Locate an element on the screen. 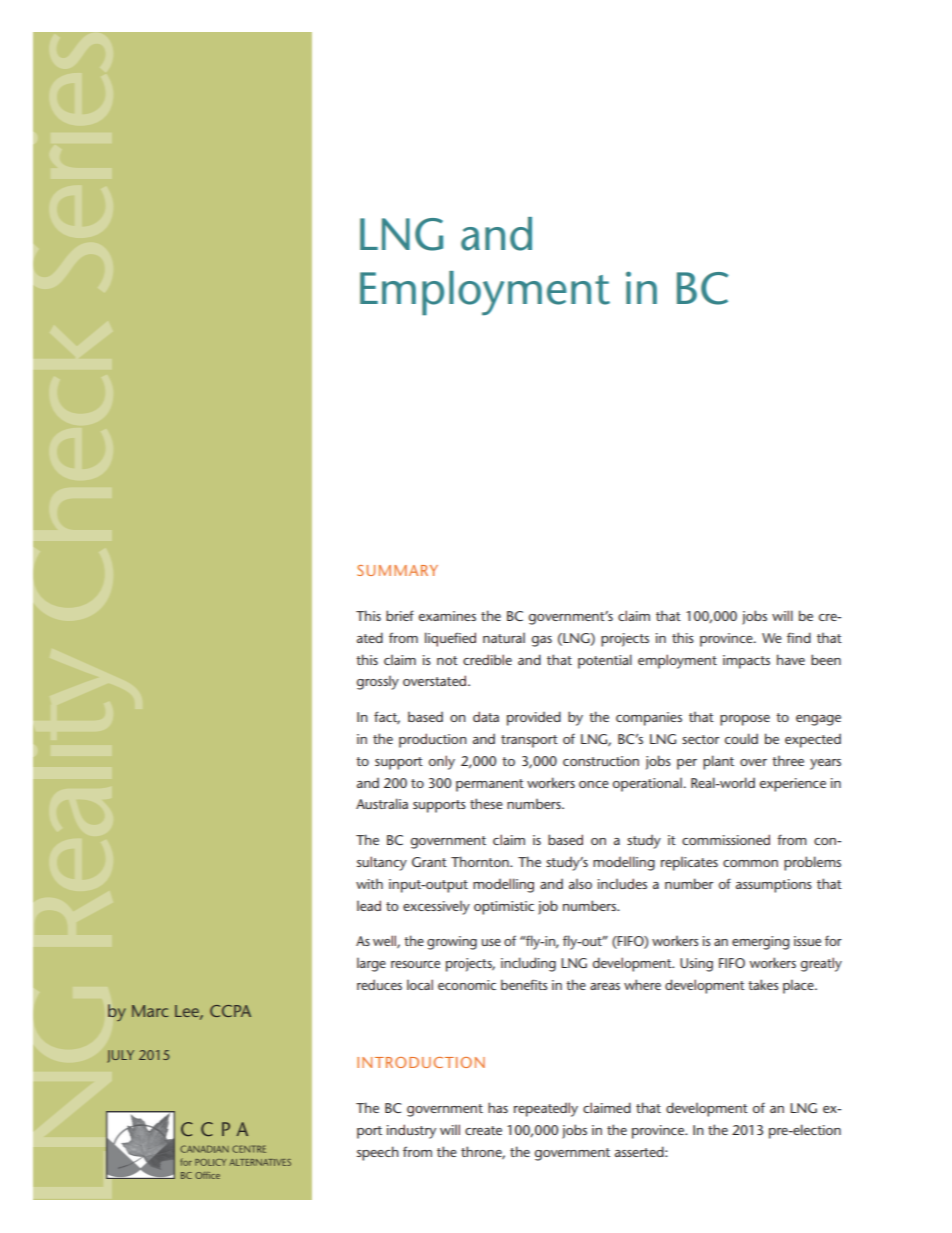 This screenshot has height=1233, width=952. Australia is located at coordinates (382, 803).
